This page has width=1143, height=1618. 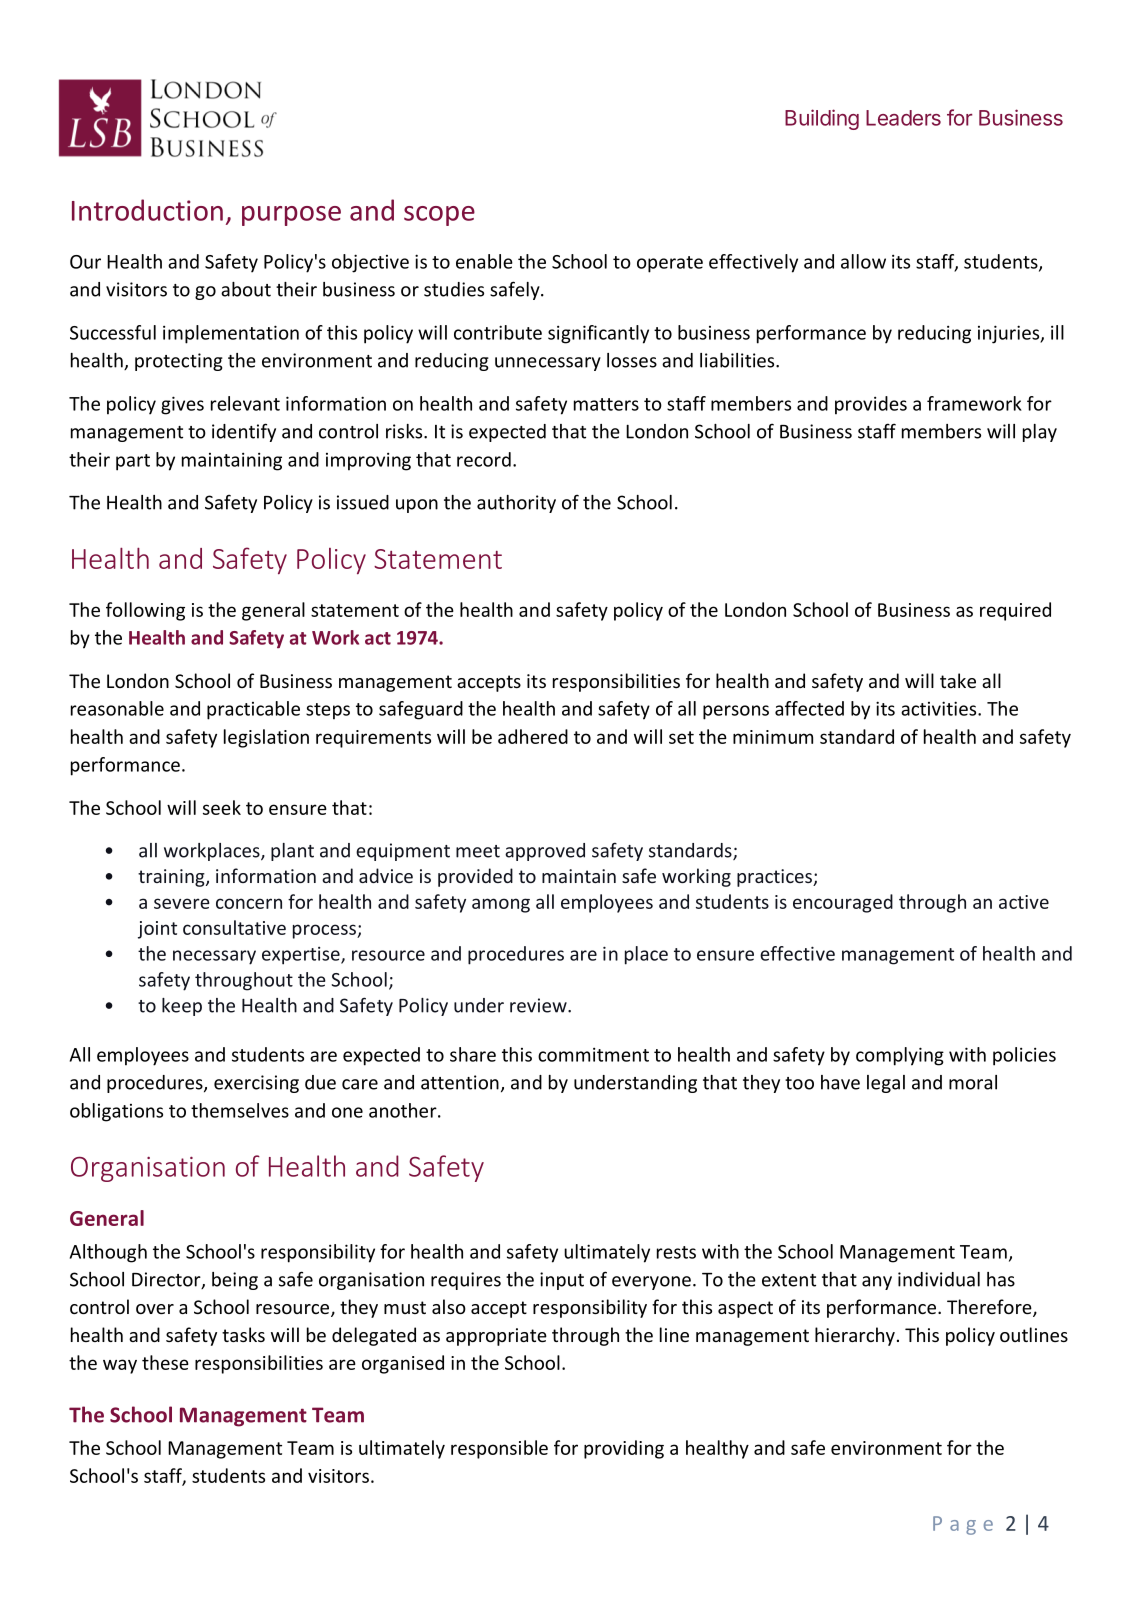 What do you see at coordinates (903, 118) in the page?
I see `Leaders` at bounding box center [903, 118].
